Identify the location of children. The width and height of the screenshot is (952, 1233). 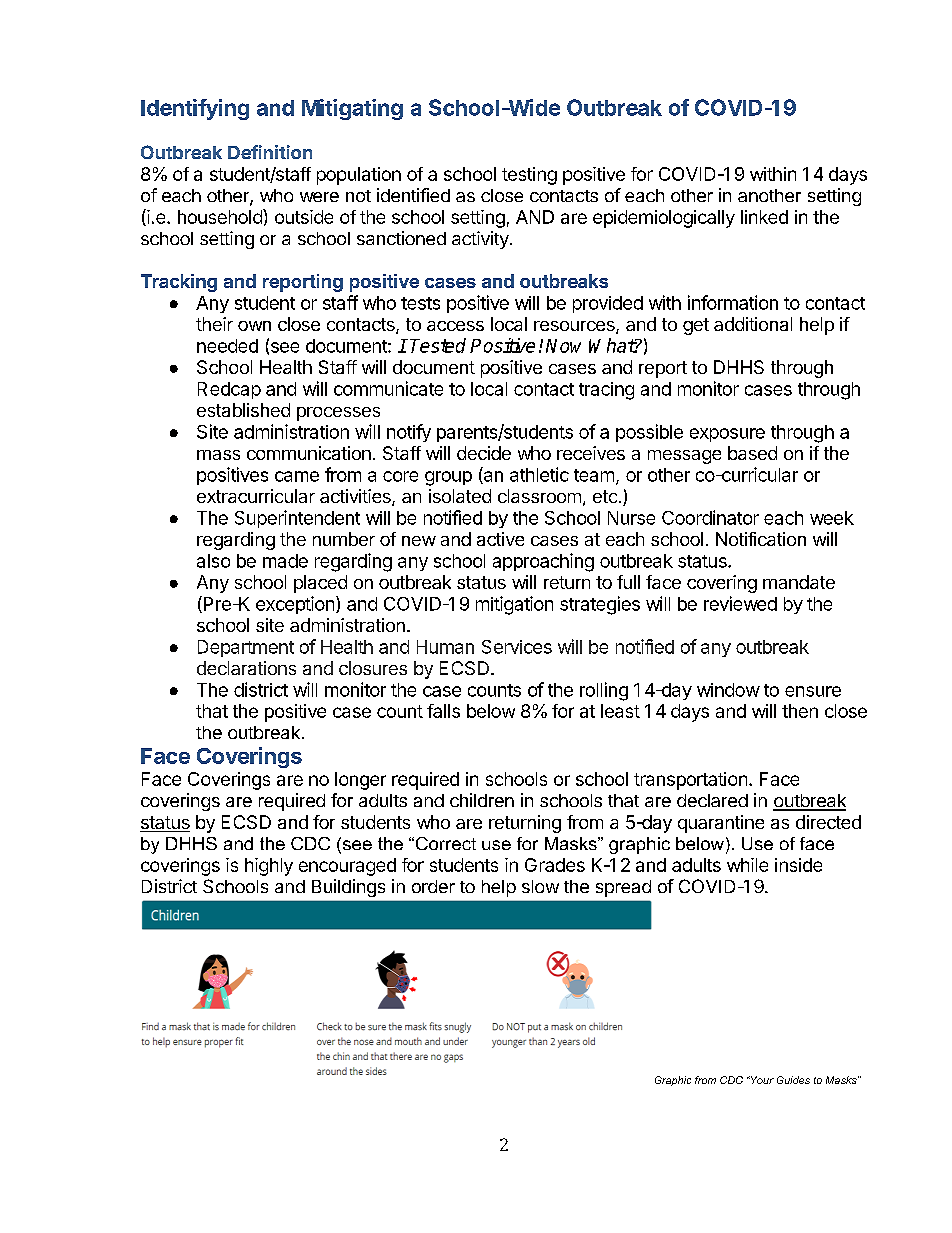
(482, 800).
